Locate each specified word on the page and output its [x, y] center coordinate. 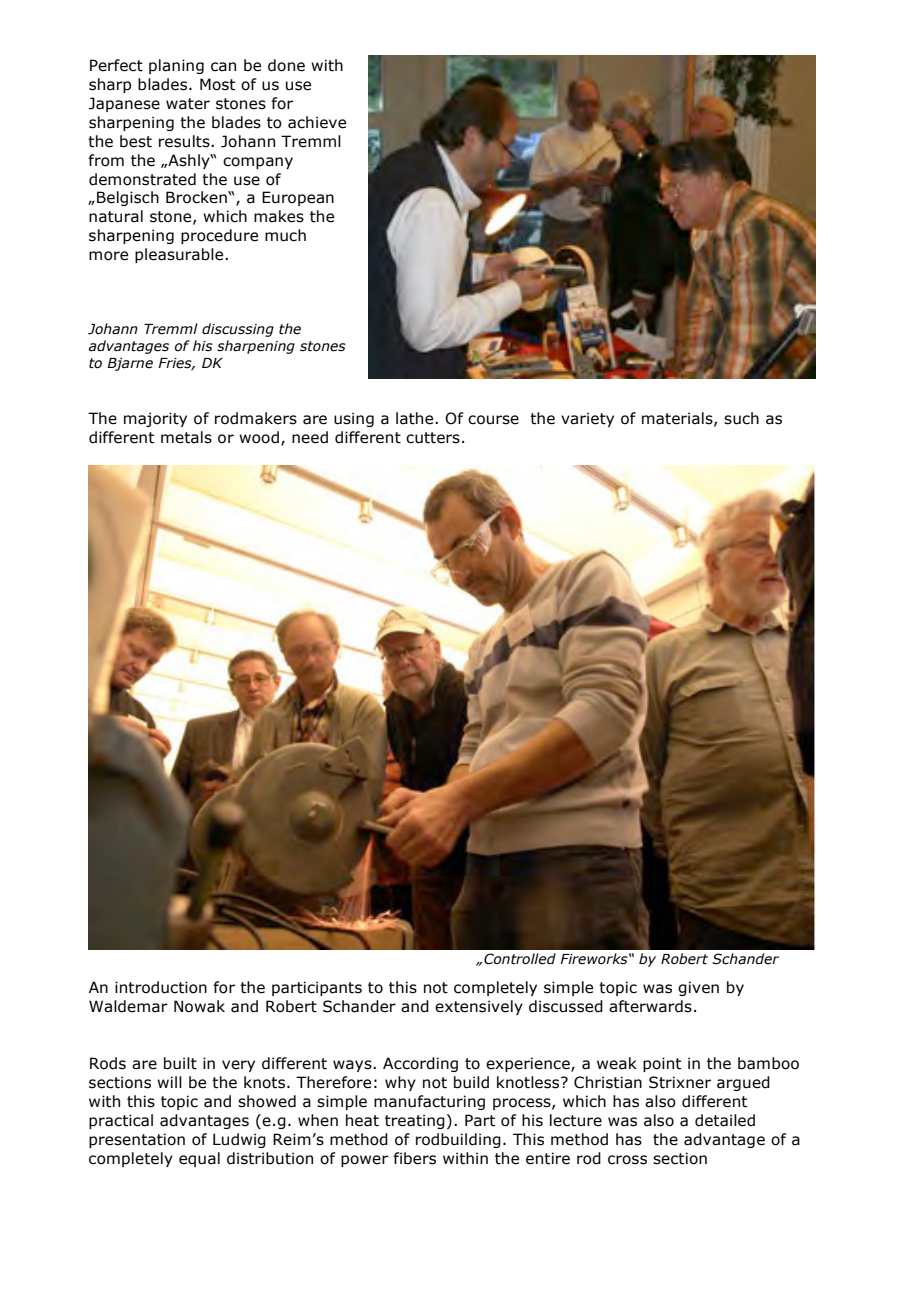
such [741, 418]
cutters [433, 438]
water [188, 104]
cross [627, 1160]
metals [186, 437]
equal [199, 1159]
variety [587, 419]
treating [415, 1121]
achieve [317, 122]
